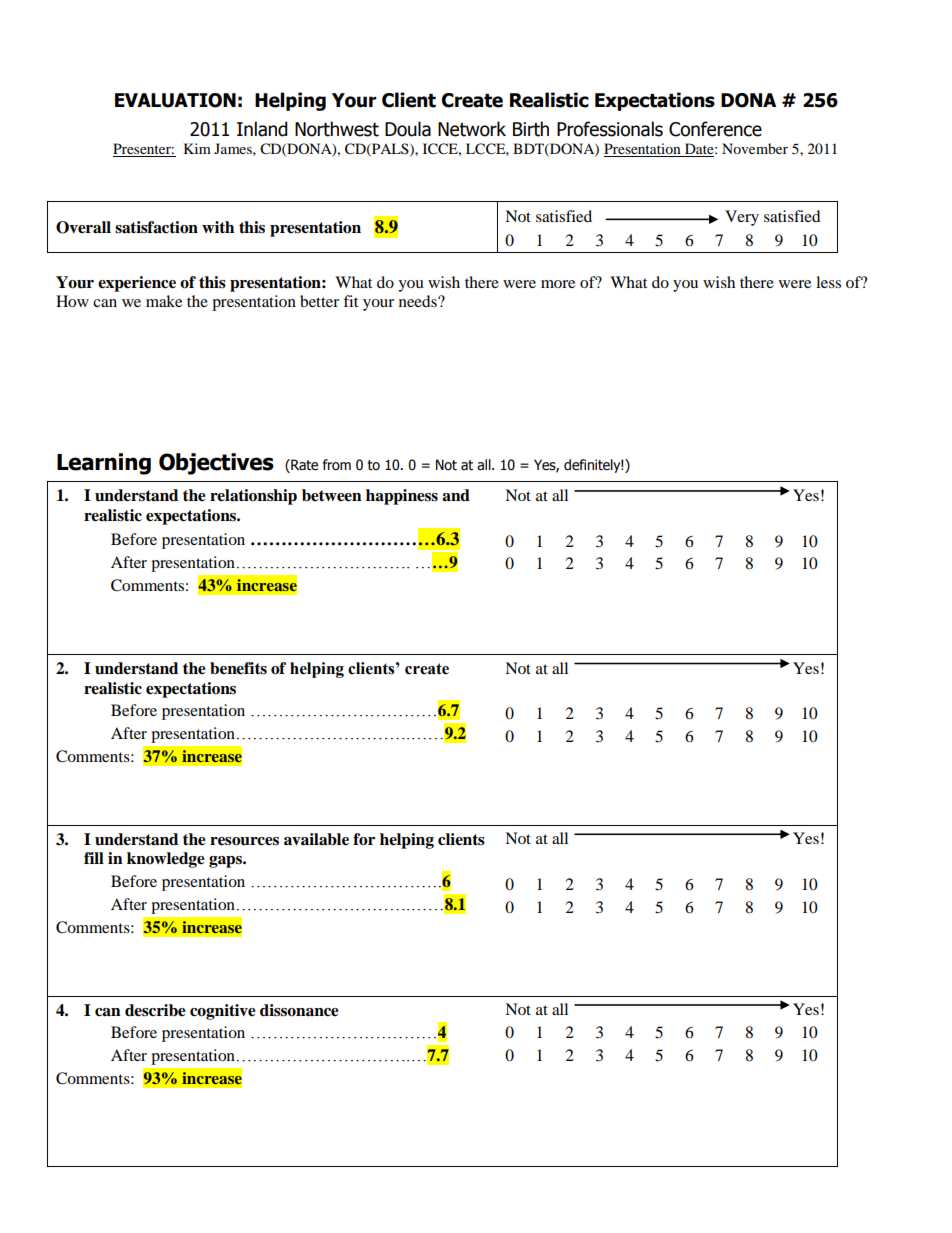  What do you see at coordinates (337, 465) in the screenshot?
I see `from` at bounding box center [337, 465].
